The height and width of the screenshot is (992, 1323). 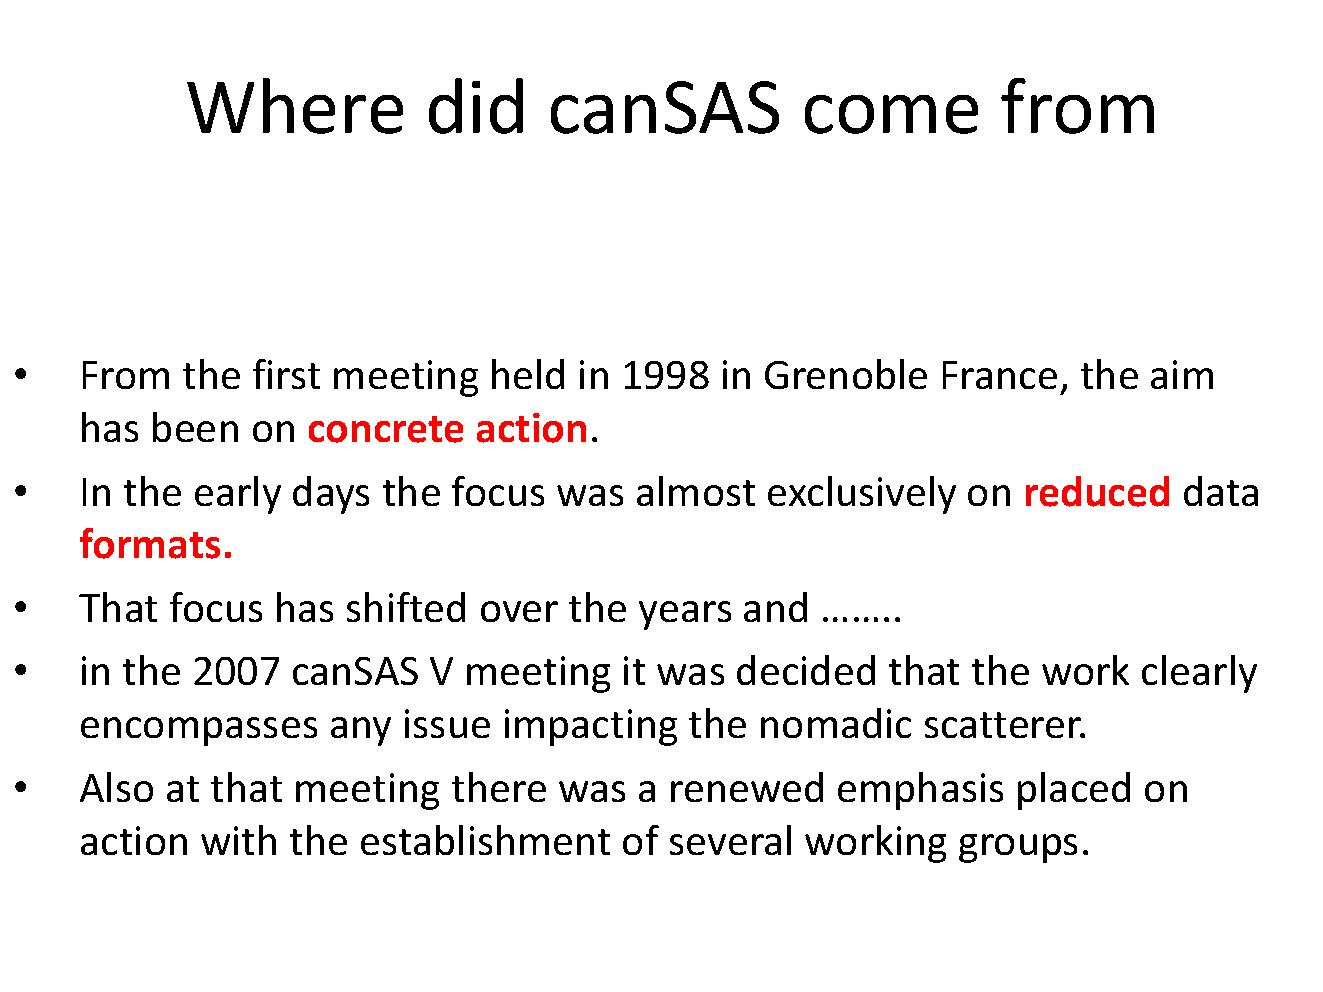 What do you see at coordinates (286, 374) in the screenshot?
I see `first` at bounding box center [286, 374].
